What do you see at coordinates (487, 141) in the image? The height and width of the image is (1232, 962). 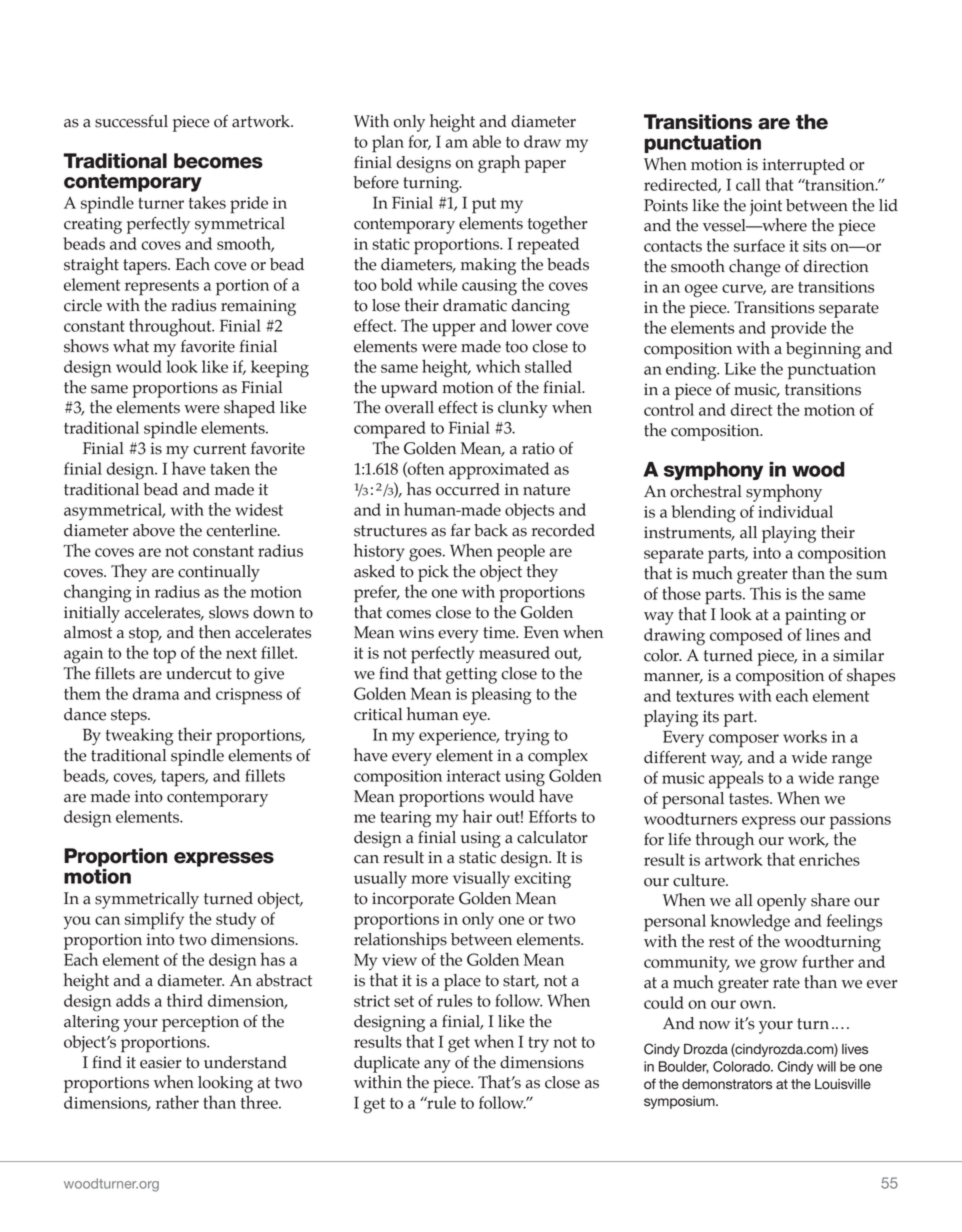 I see `able` at bounding box center [487, 141].
